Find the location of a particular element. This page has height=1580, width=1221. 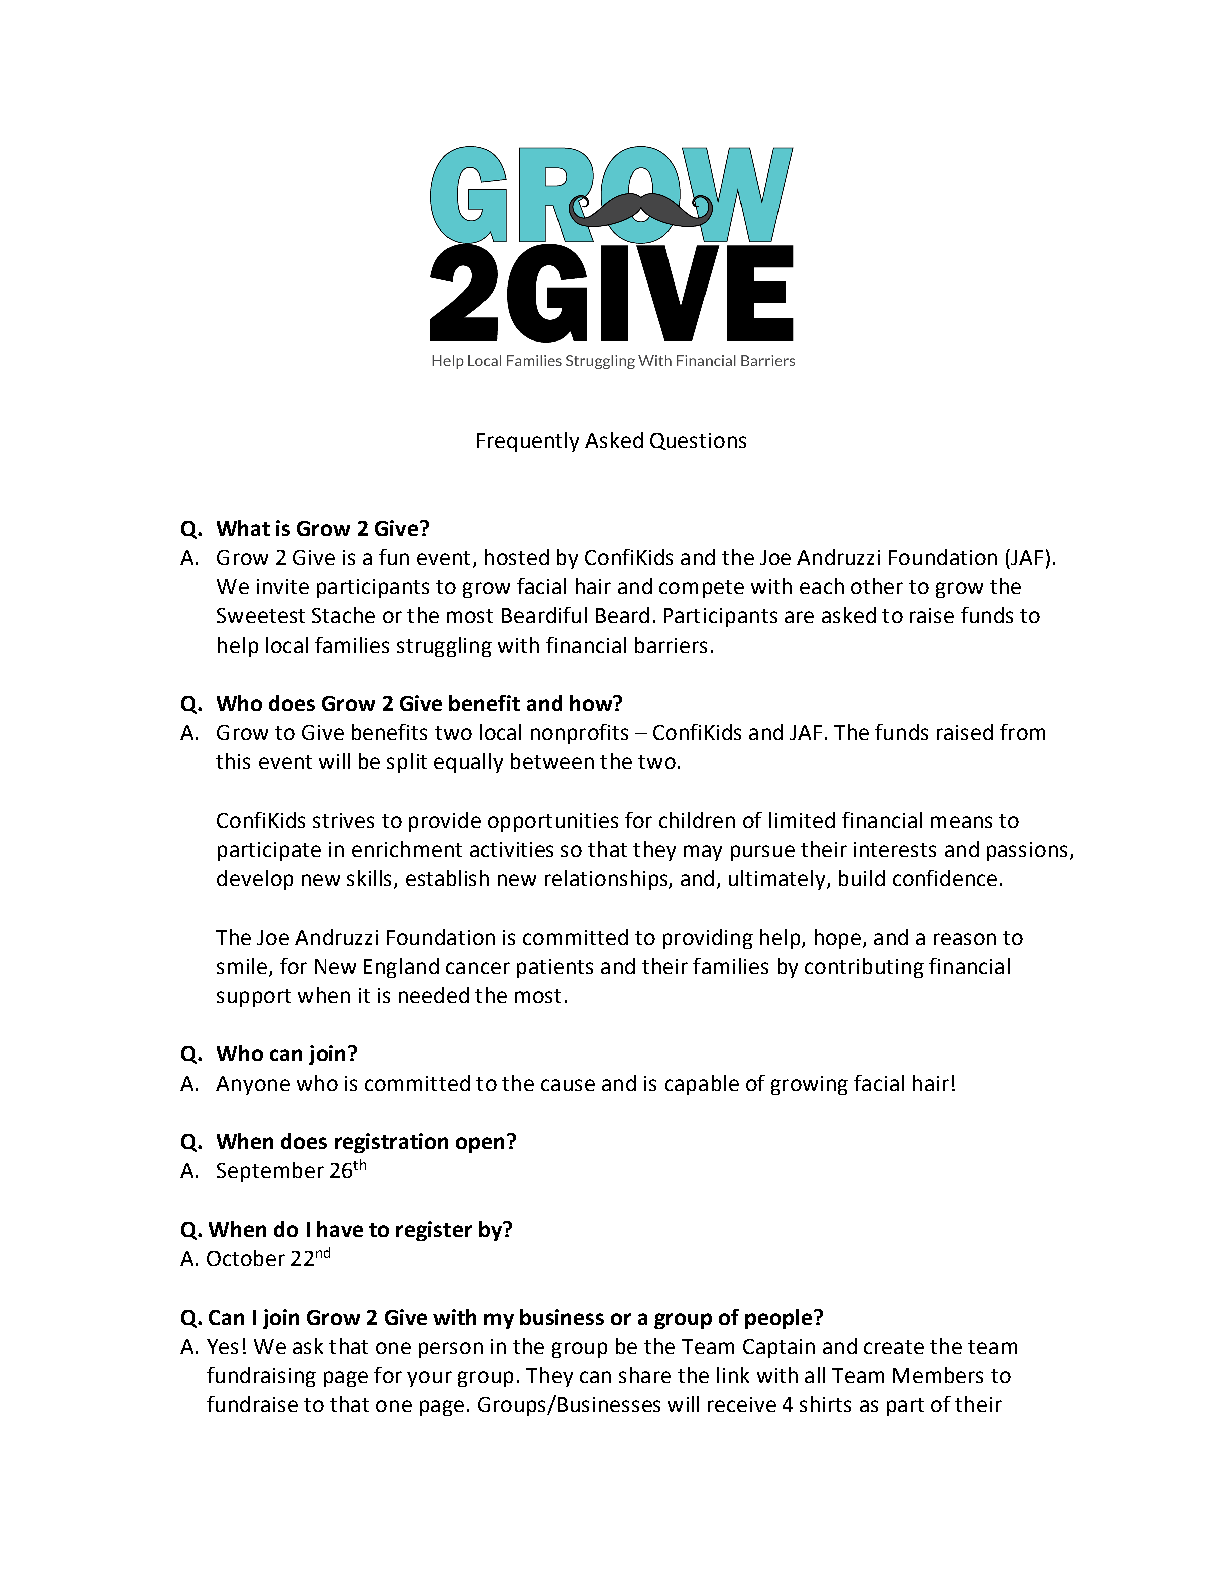

this is located at coordinates (233, 761).
